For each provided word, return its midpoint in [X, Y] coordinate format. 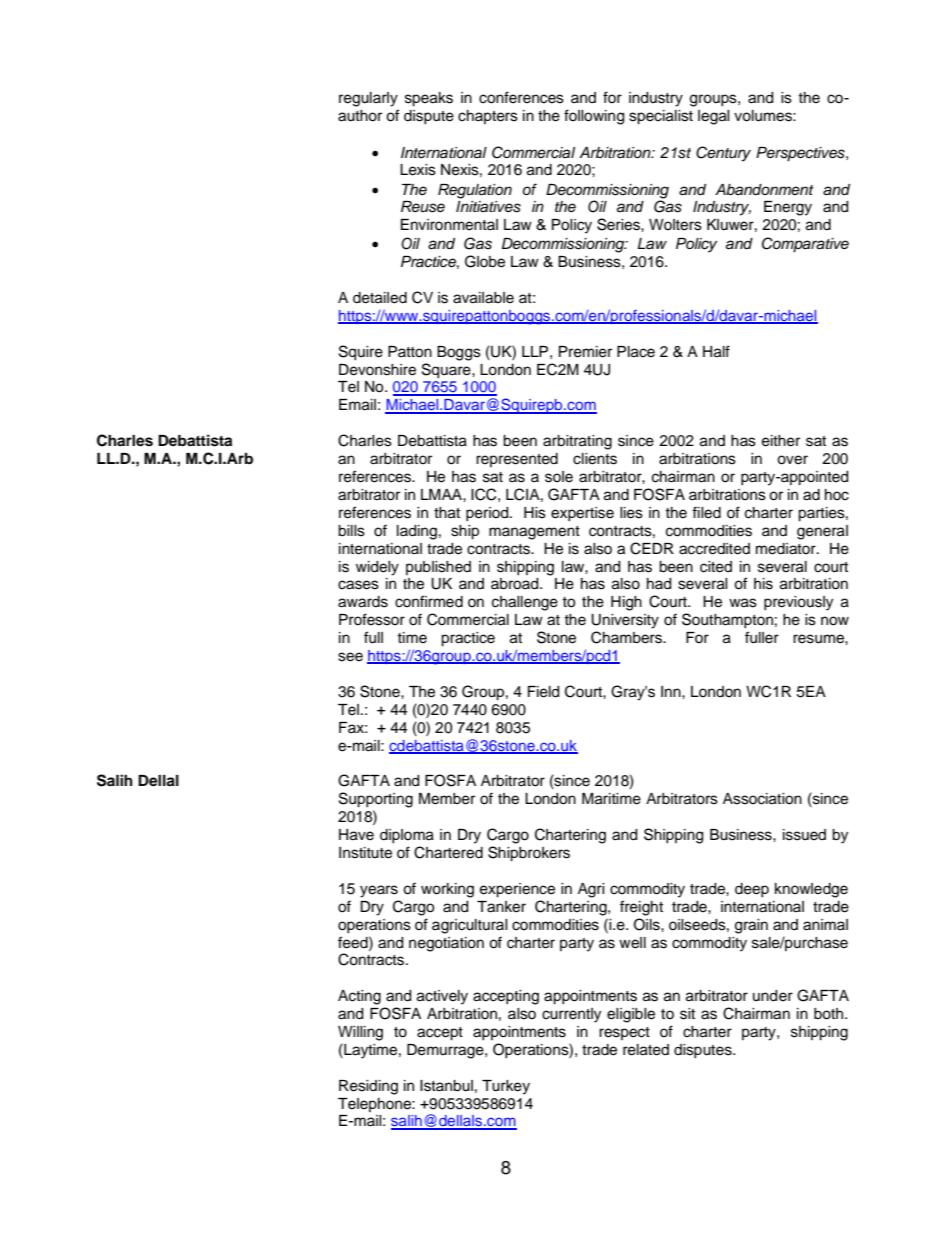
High [626, 603]
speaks [429, 99]
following [594, 117]
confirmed [429, 601]
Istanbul [446, 1086]
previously [798, 603]
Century [723, 154]
